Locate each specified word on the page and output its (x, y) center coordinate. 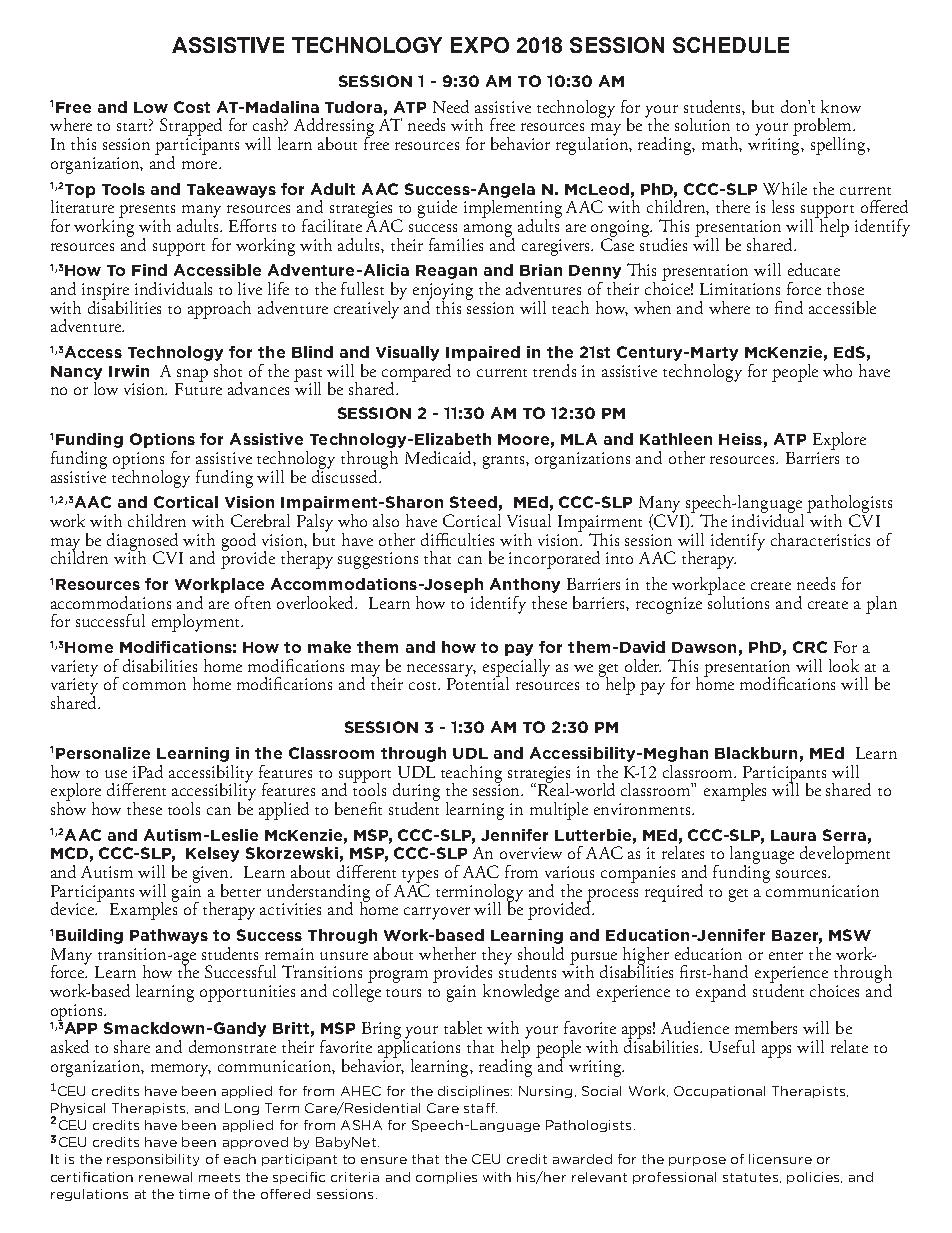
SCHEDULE (731, 45)
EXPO (480, 45)
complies (446, 1178)
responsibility (153, 1160)
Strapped (191, 128)
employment (197, 623)
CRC (810, 647)
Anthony (525, 585)
